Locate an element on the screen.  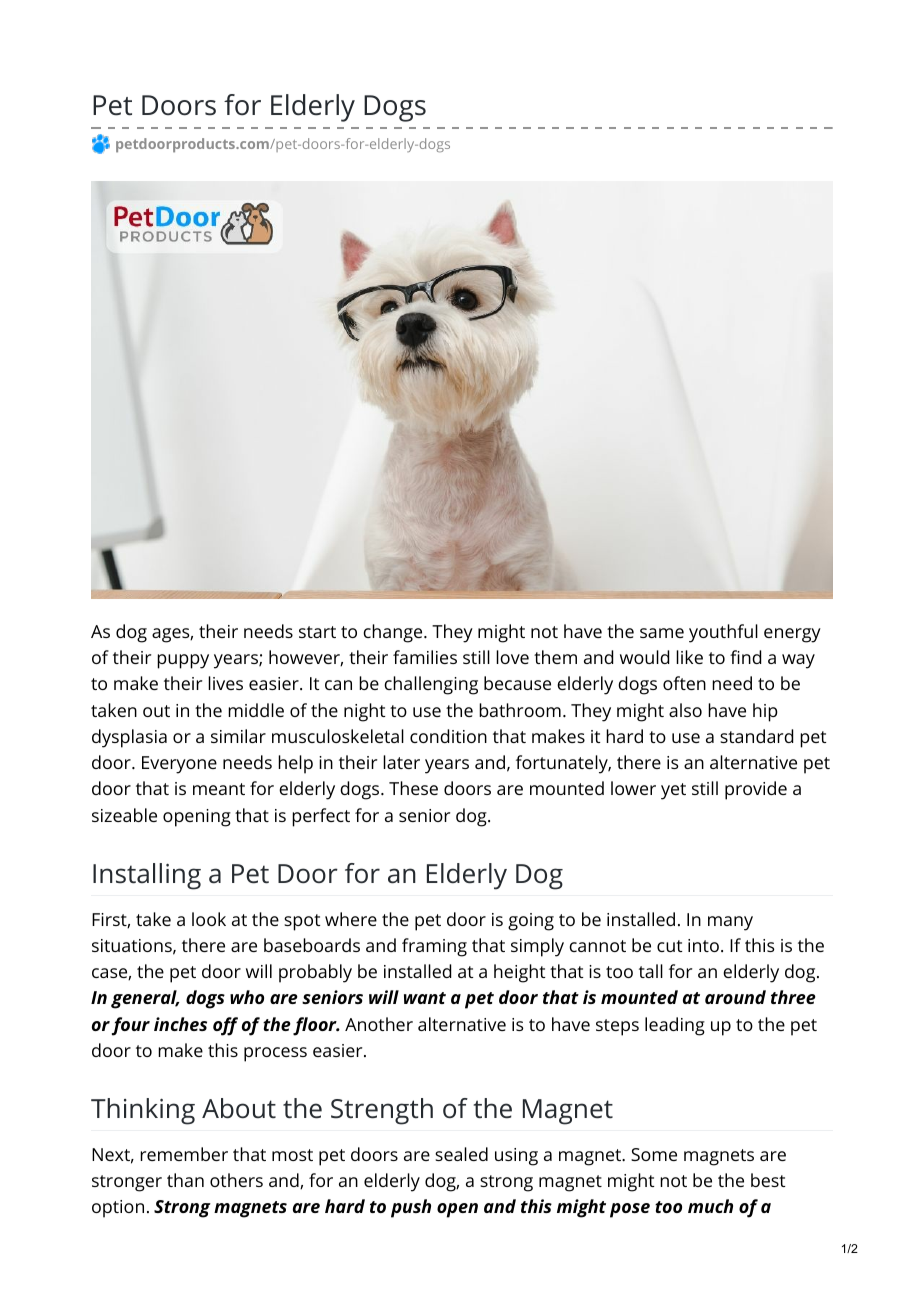
families is located at coordinates (425, 657).
